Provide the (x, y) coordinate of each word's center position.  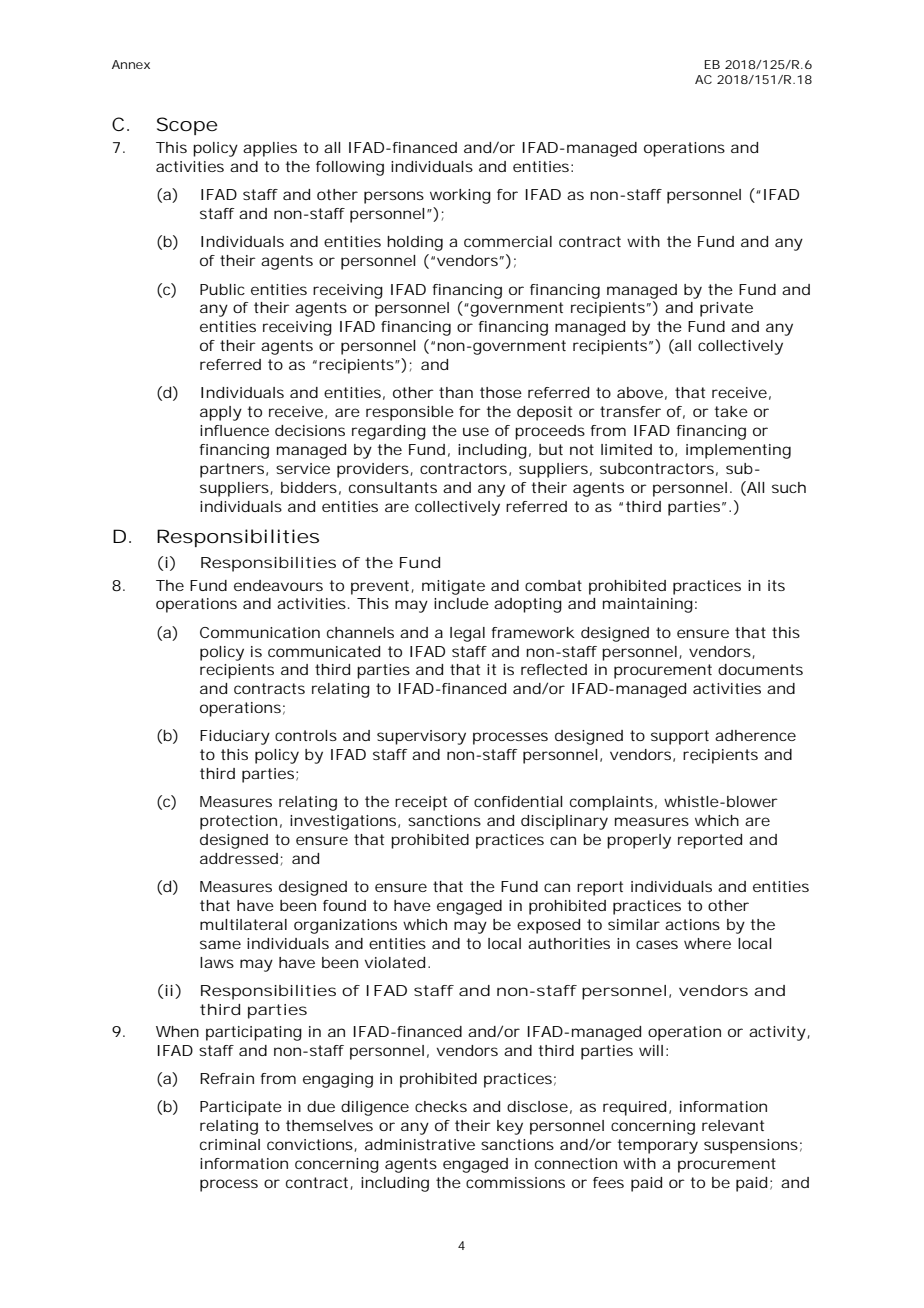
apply (221, 413)
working (460, 196)
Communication (260, 632)
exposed (548, 926)
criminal (230, 1144)
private (726, 309)
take (731, 411)
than (456, 392)
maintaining (648, 605)
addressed (239, 858)
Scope (187, 126)
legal (467, 634)
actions (692, 924)
